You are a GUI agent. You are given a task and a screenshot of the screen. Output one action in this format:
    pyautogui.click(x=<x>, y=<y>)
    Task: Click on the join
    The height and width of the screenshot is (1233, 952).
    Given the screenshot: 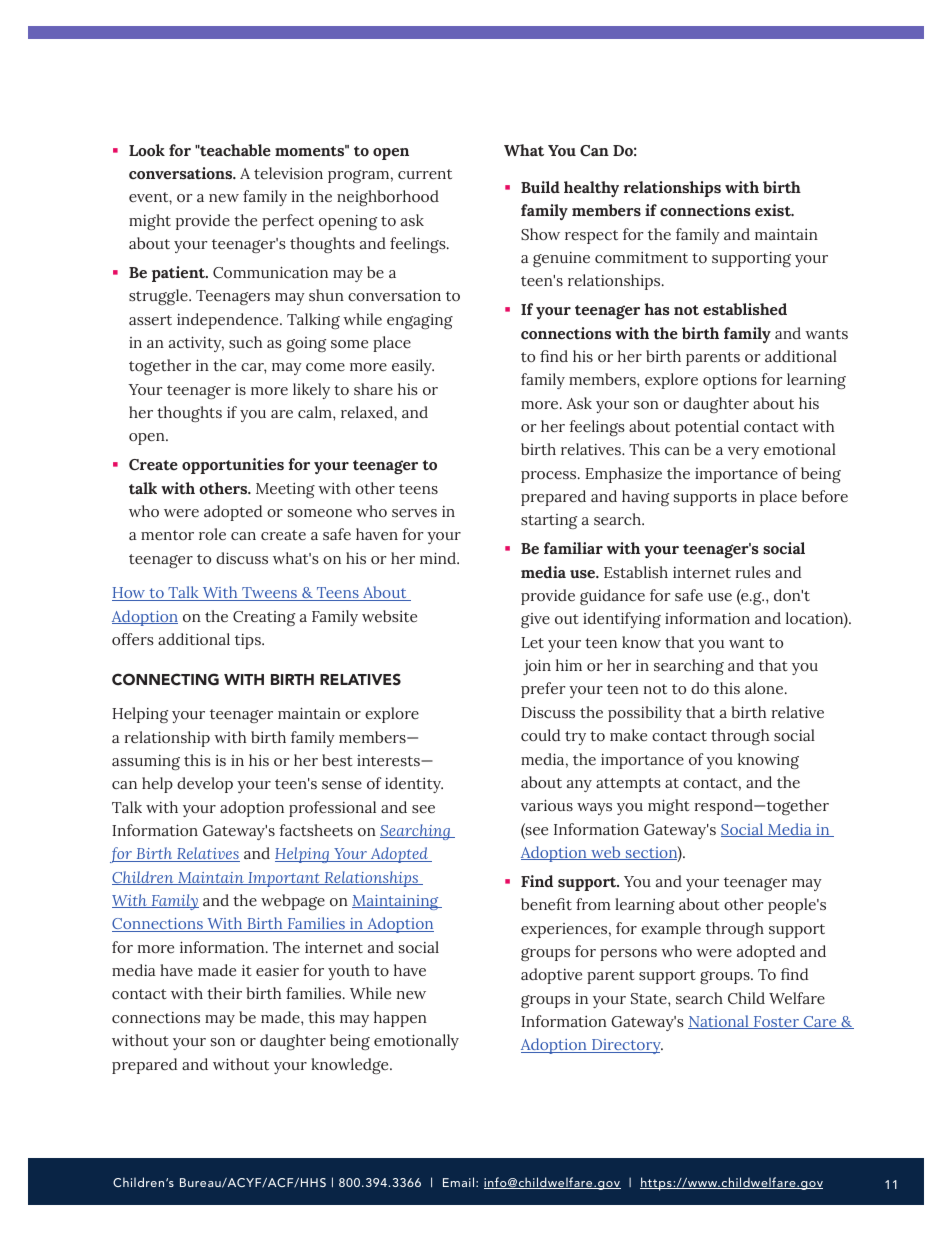 What is the action you would take?
    pyautogui.click(x=537, y=667)
